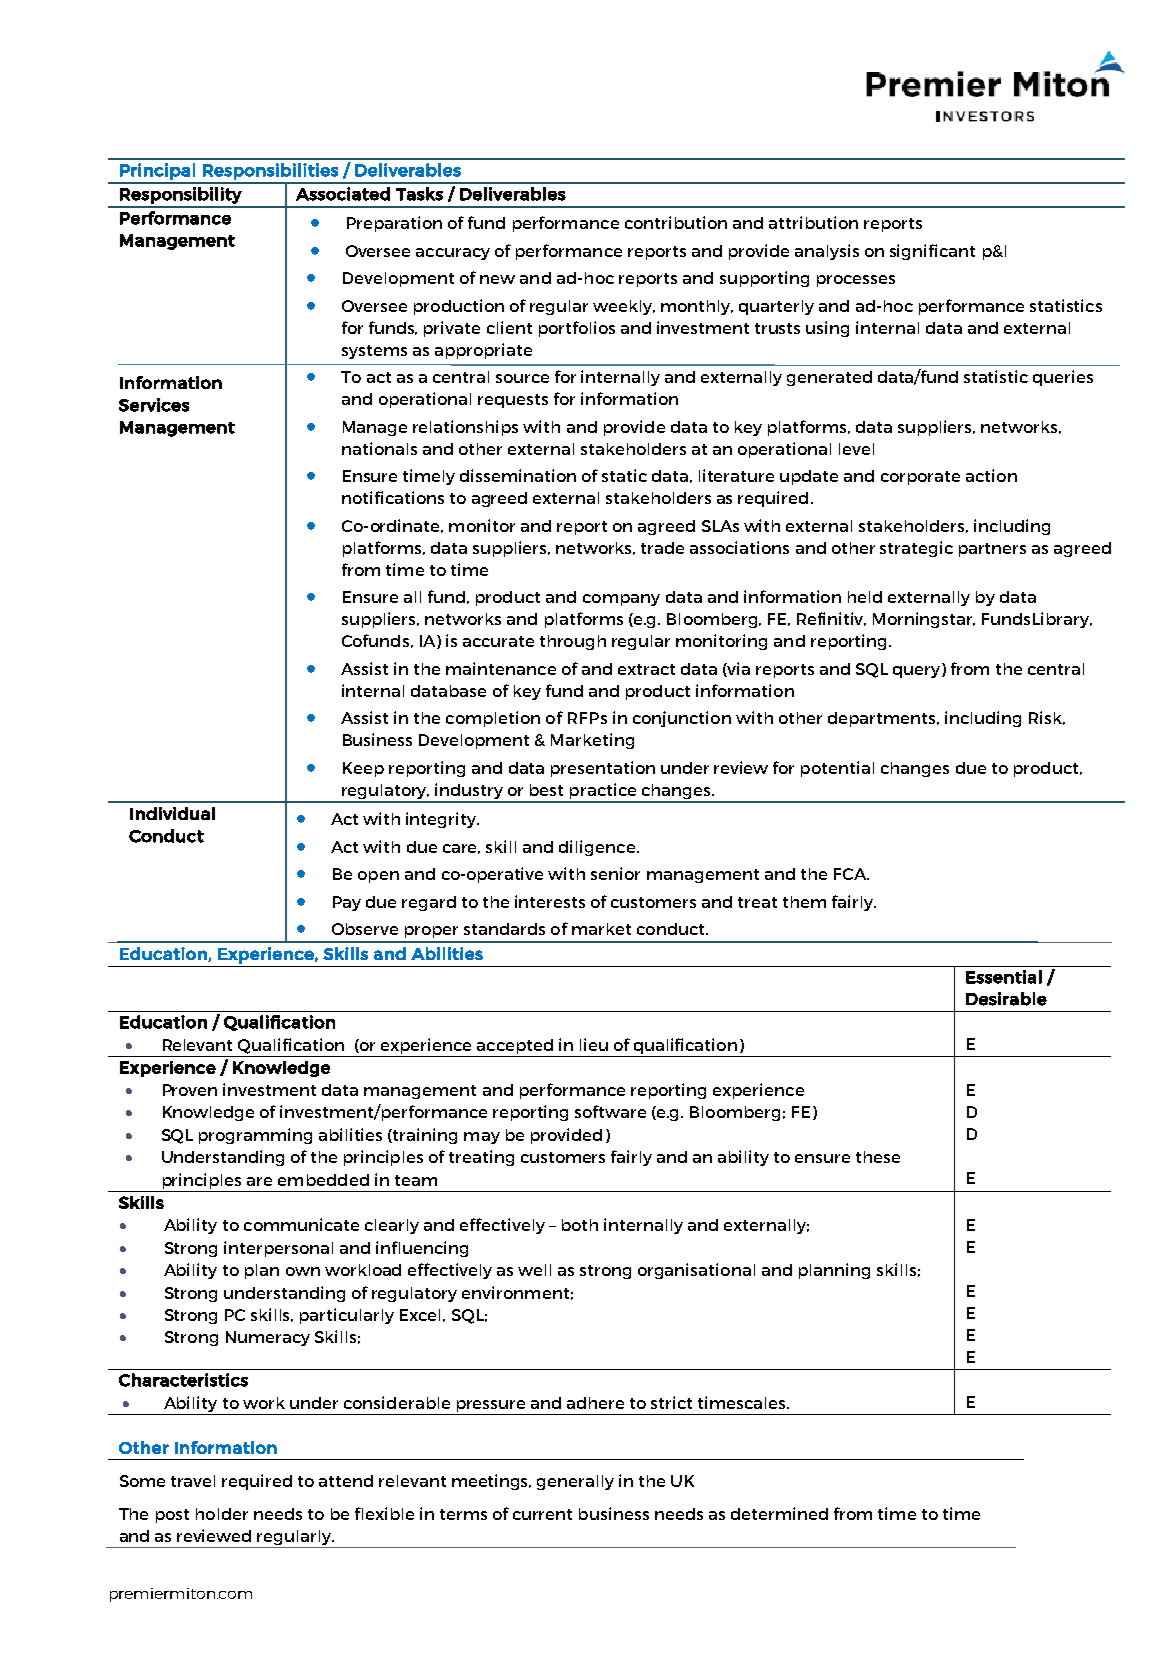 The image size is (1170, 1655). I want to click on travel, so click(193, 1481).
